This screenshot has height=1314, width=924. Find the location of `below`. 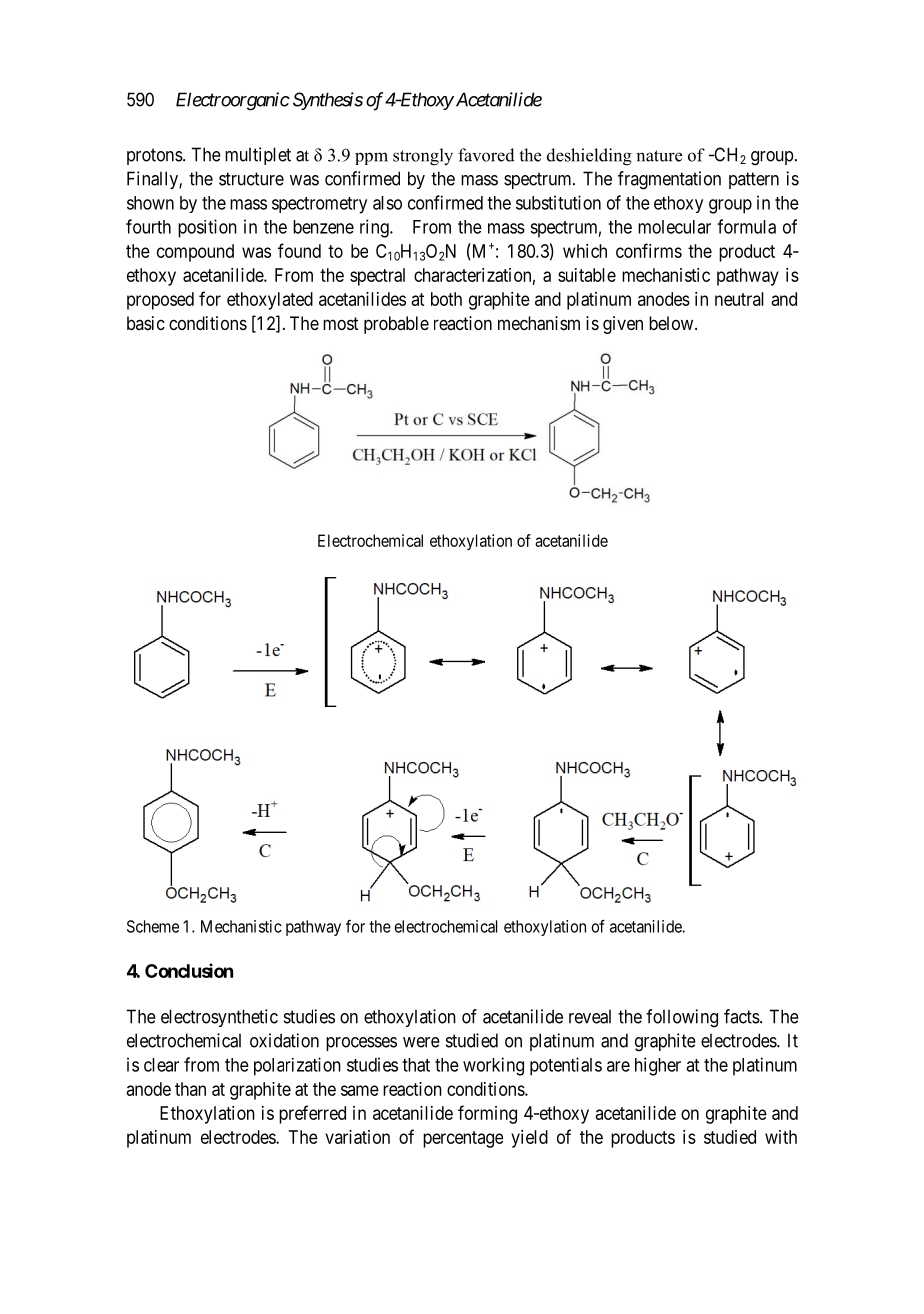

below is located at coordinates (672, 323).
